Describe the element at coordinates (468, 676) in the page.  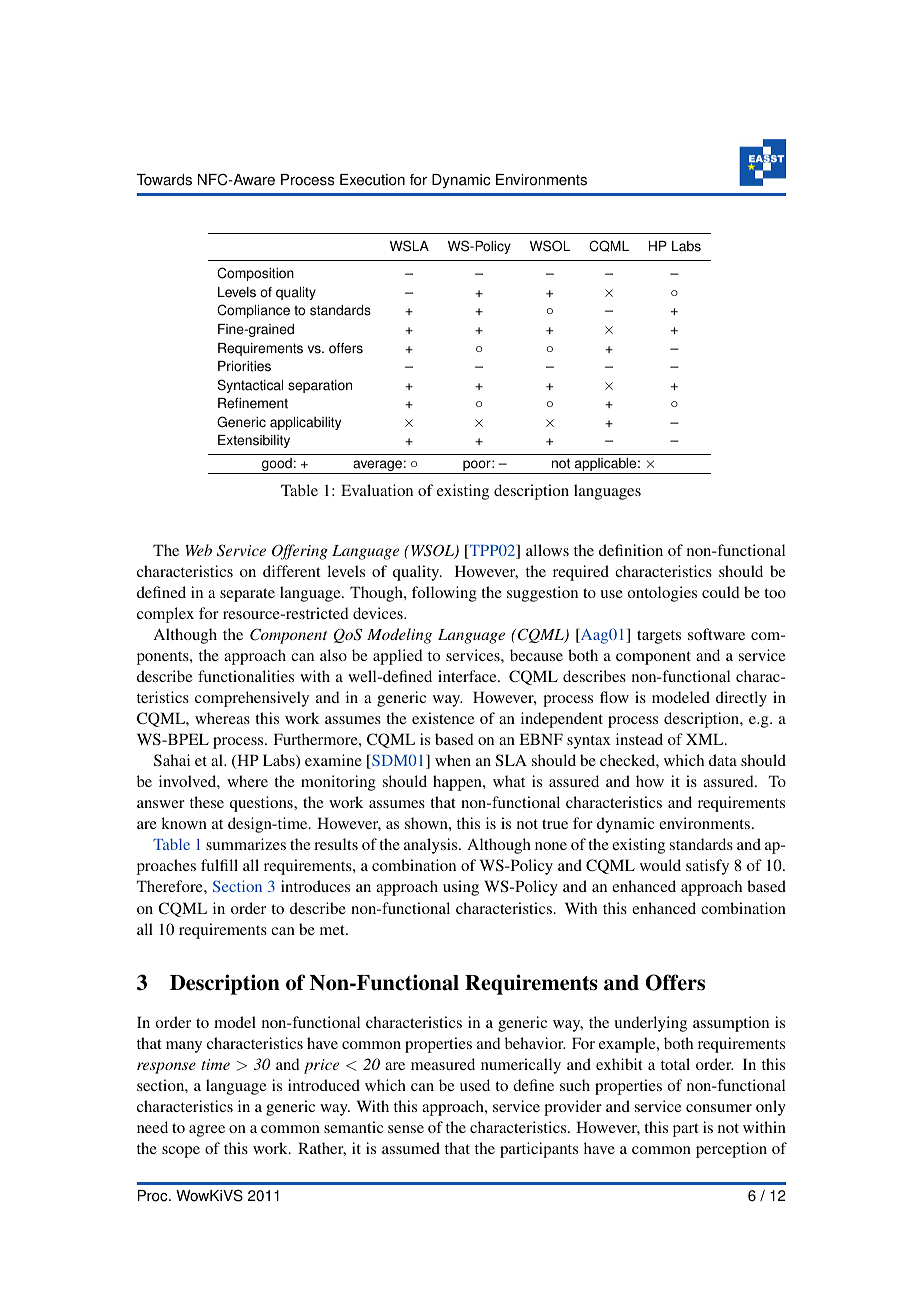
I see `interface` at that location.
